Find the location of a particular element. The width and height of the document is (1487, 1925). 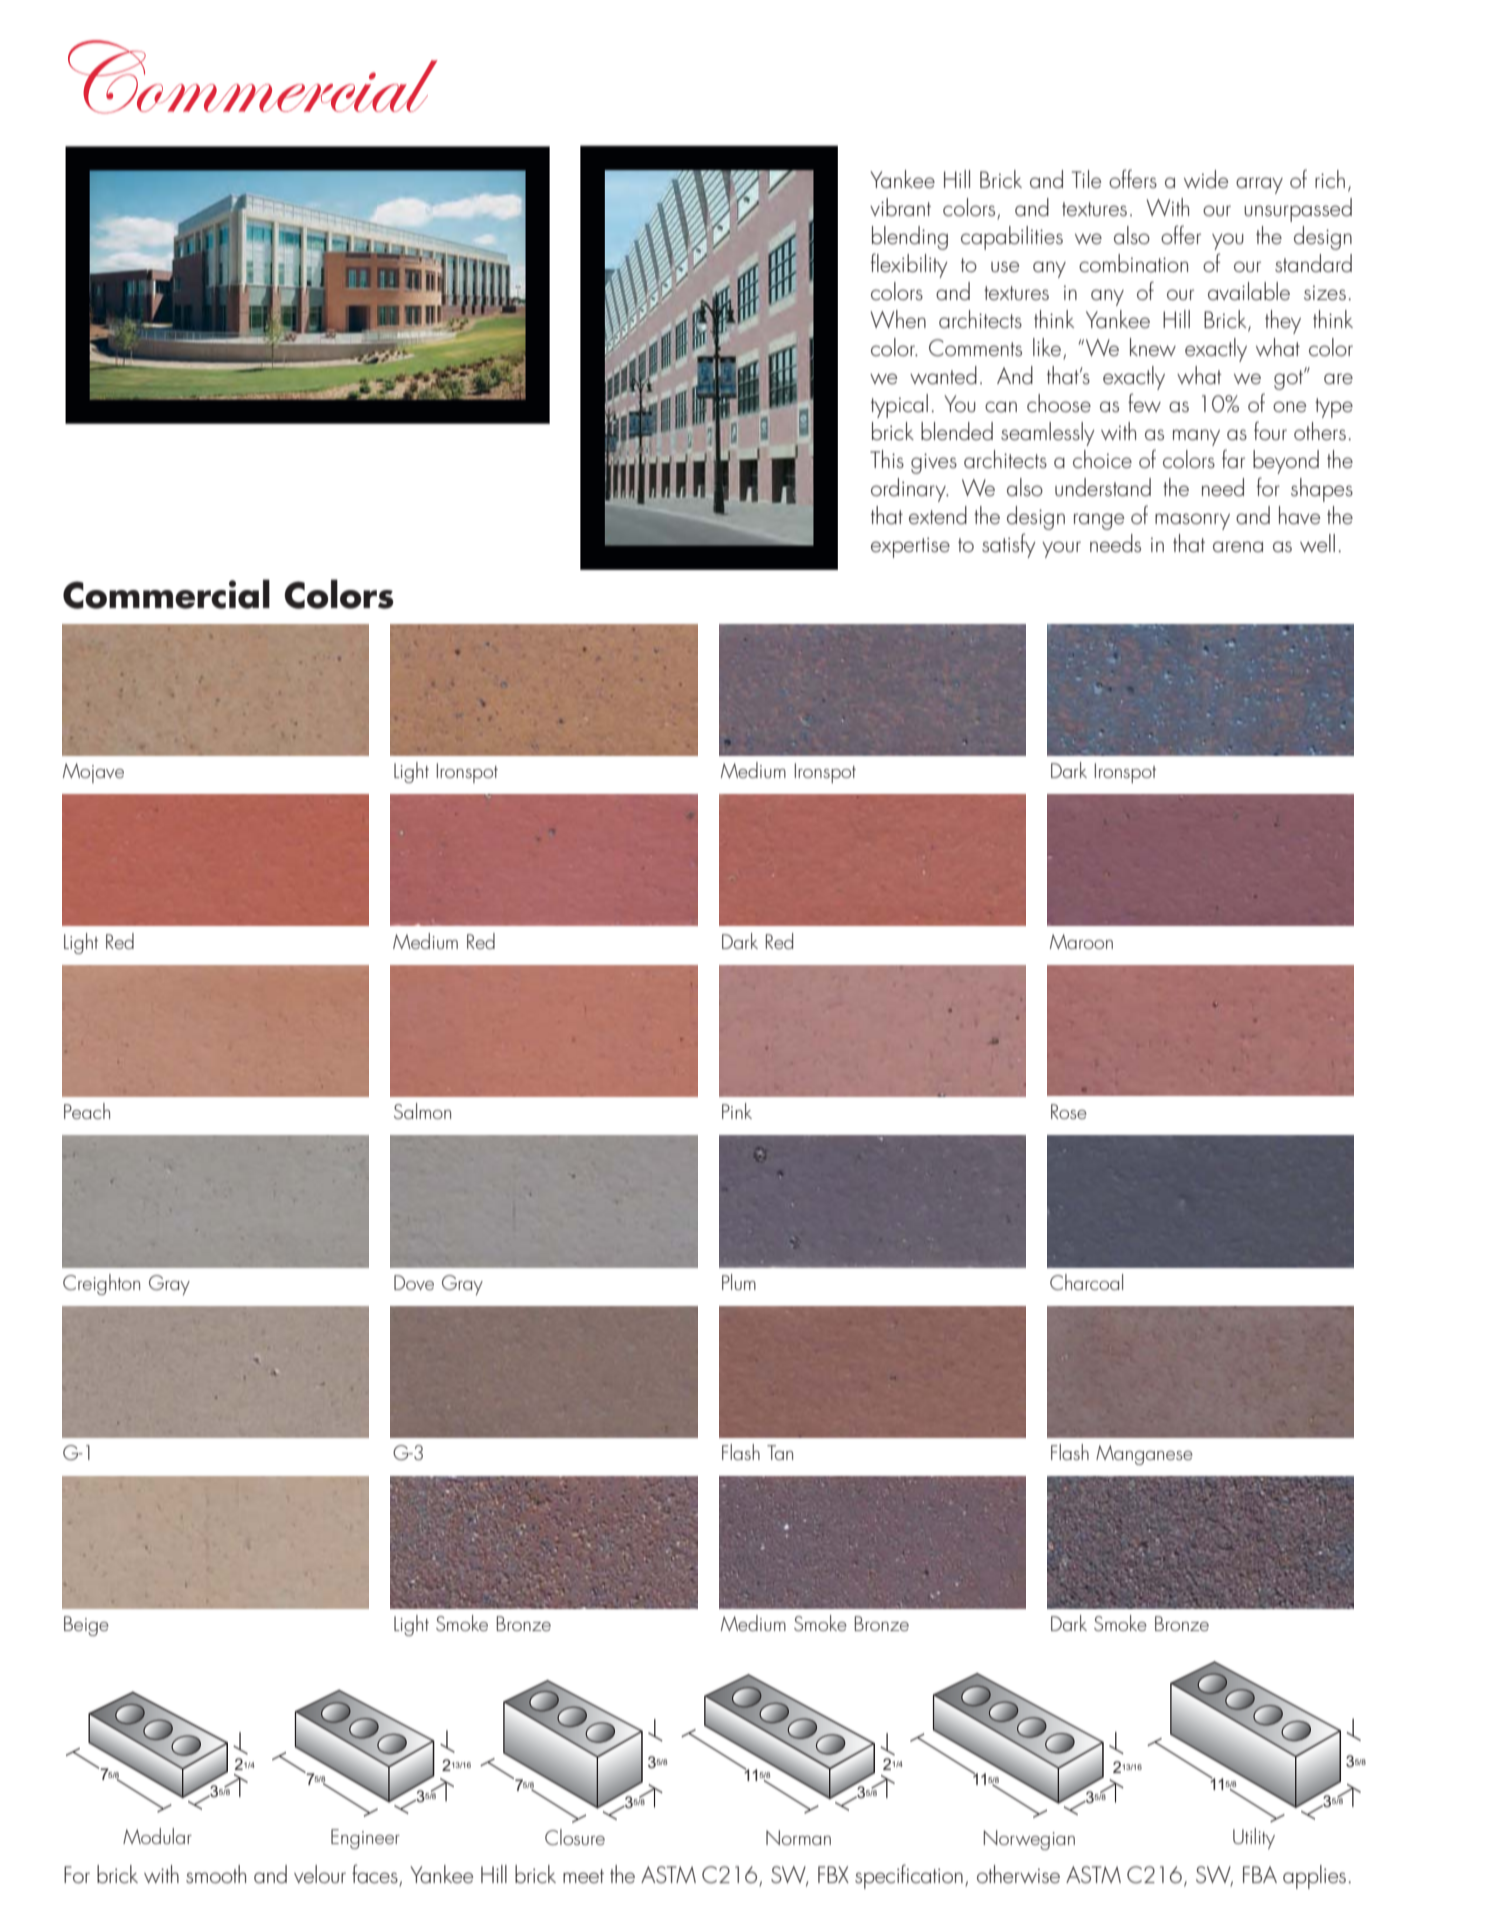

vibrant is located at coordinates (900, 207).
